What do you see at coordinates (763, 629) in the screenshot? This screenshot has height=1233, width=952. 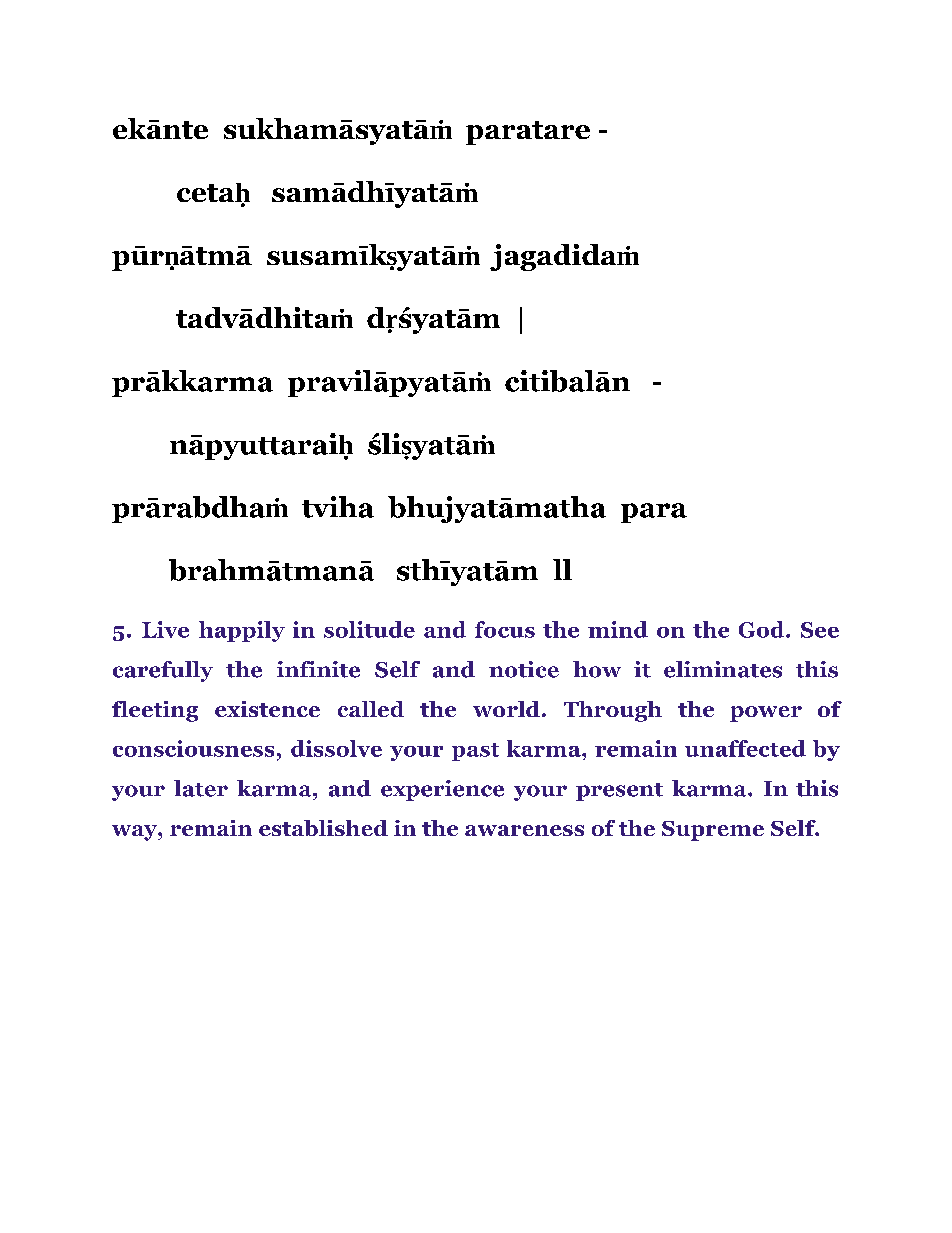 I see `God` at bounding box center [763, 629].
